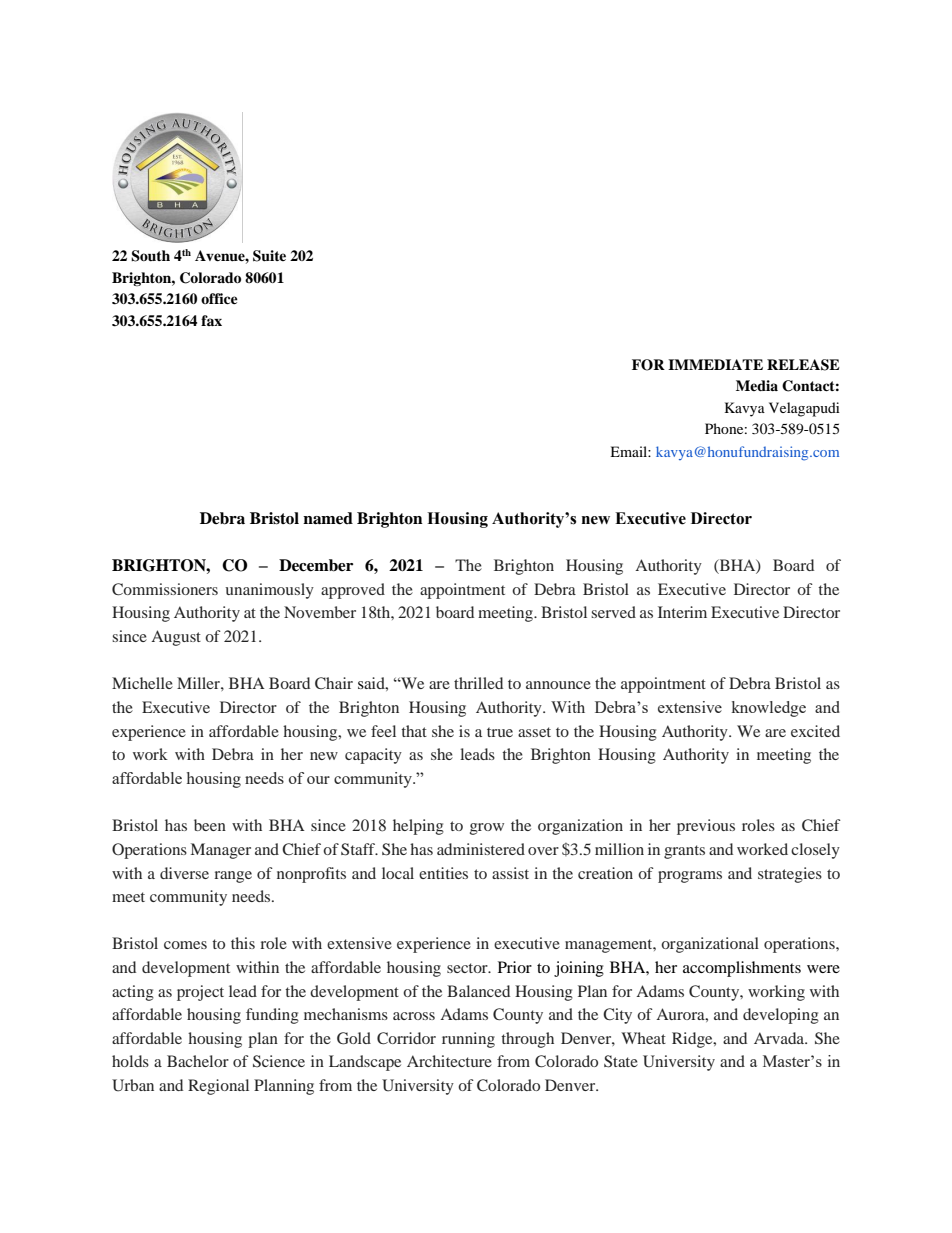 The width and height of the page is (952, 1233). Describe the element at coordinates (768, 709) in the page. I see `knowledge` at that location.
